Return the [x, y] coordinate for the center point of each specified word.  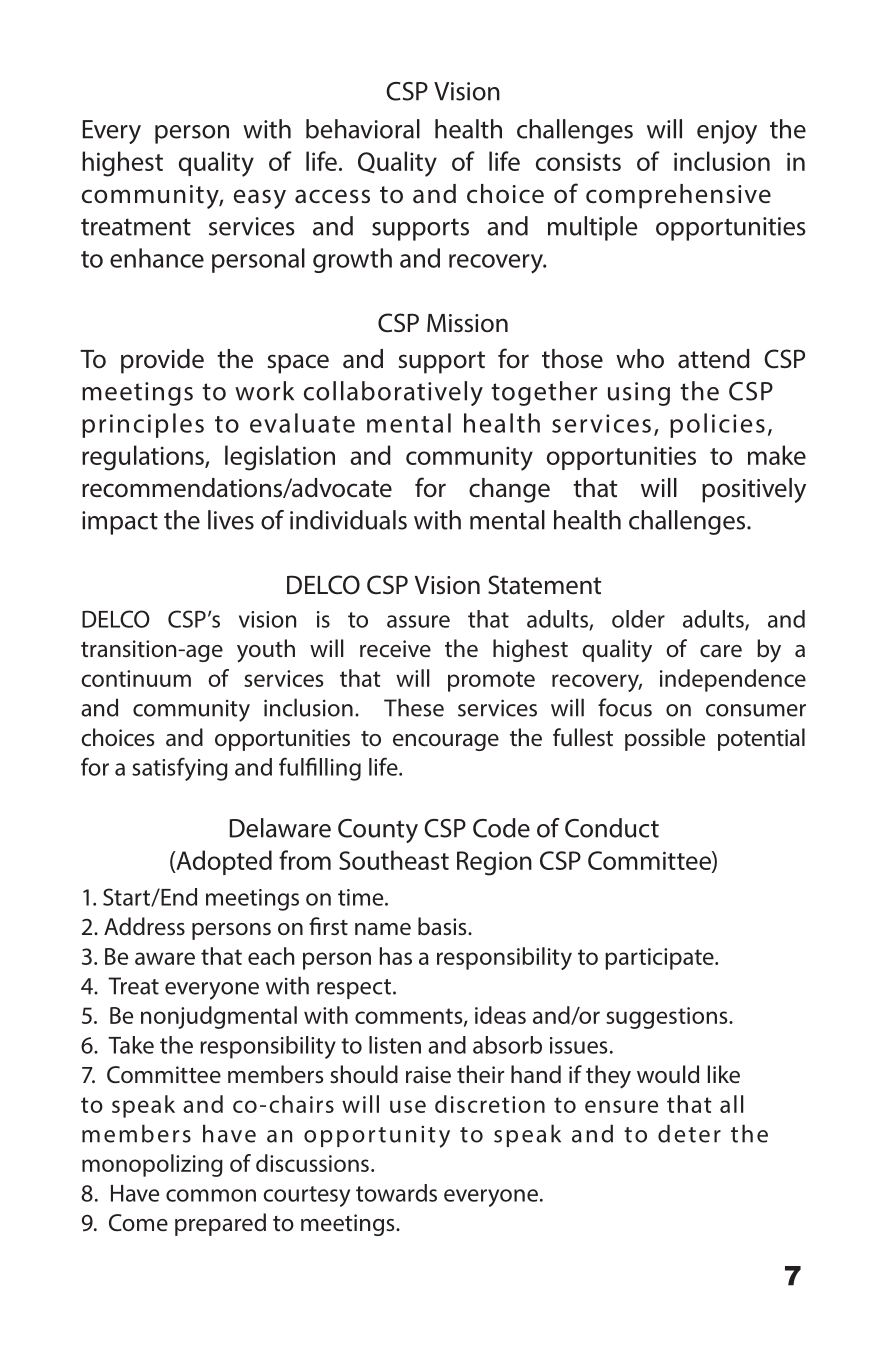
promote [491, 681]
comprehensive [678, 196]
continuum [136, 678]
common [211, 1195]
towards [396, 1193]
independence [733, 680]
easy [260, 199]
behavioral [363, 129]
